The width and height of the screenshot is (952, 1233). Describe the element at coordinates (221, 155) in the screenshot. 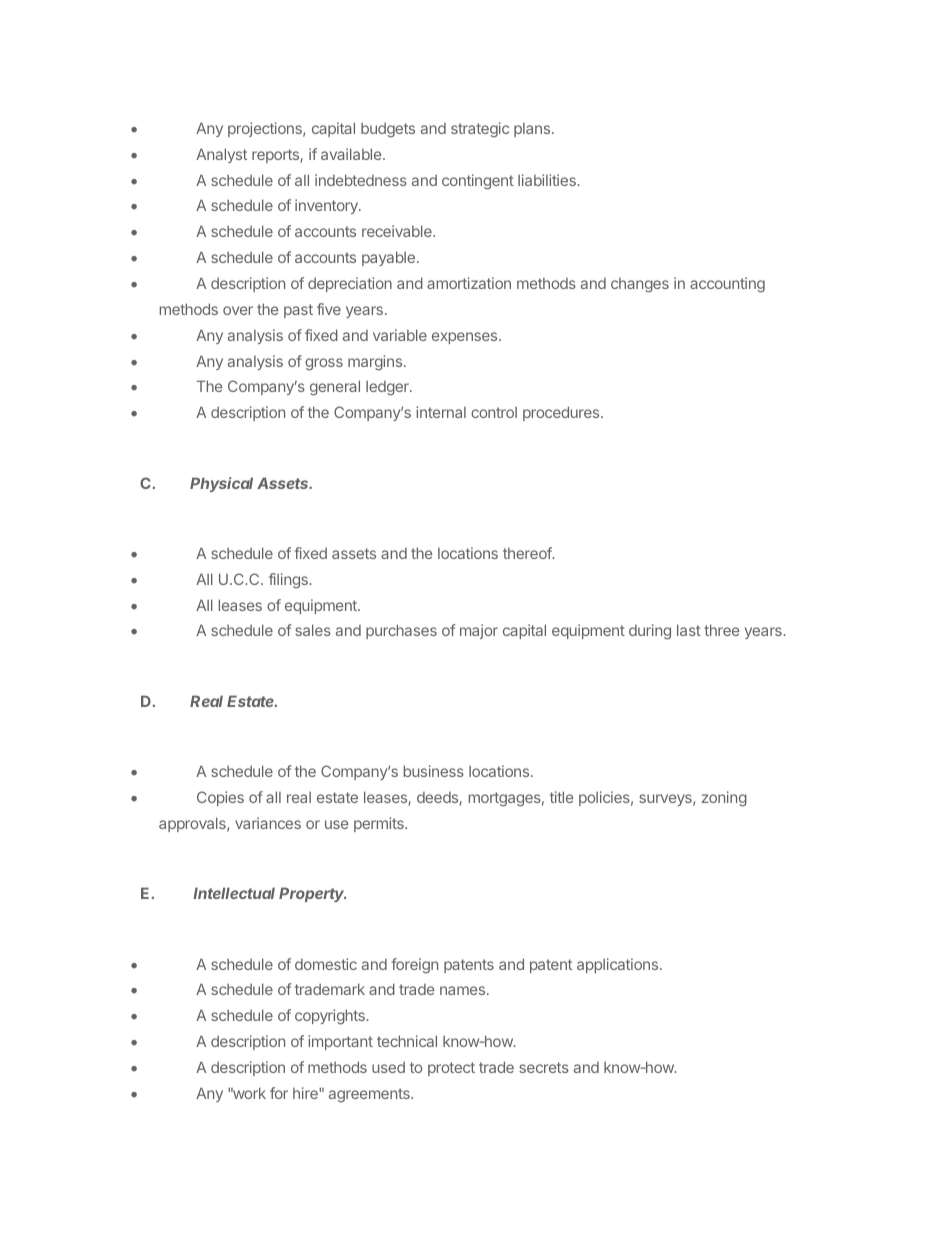

I see `Analyst` at that location.
